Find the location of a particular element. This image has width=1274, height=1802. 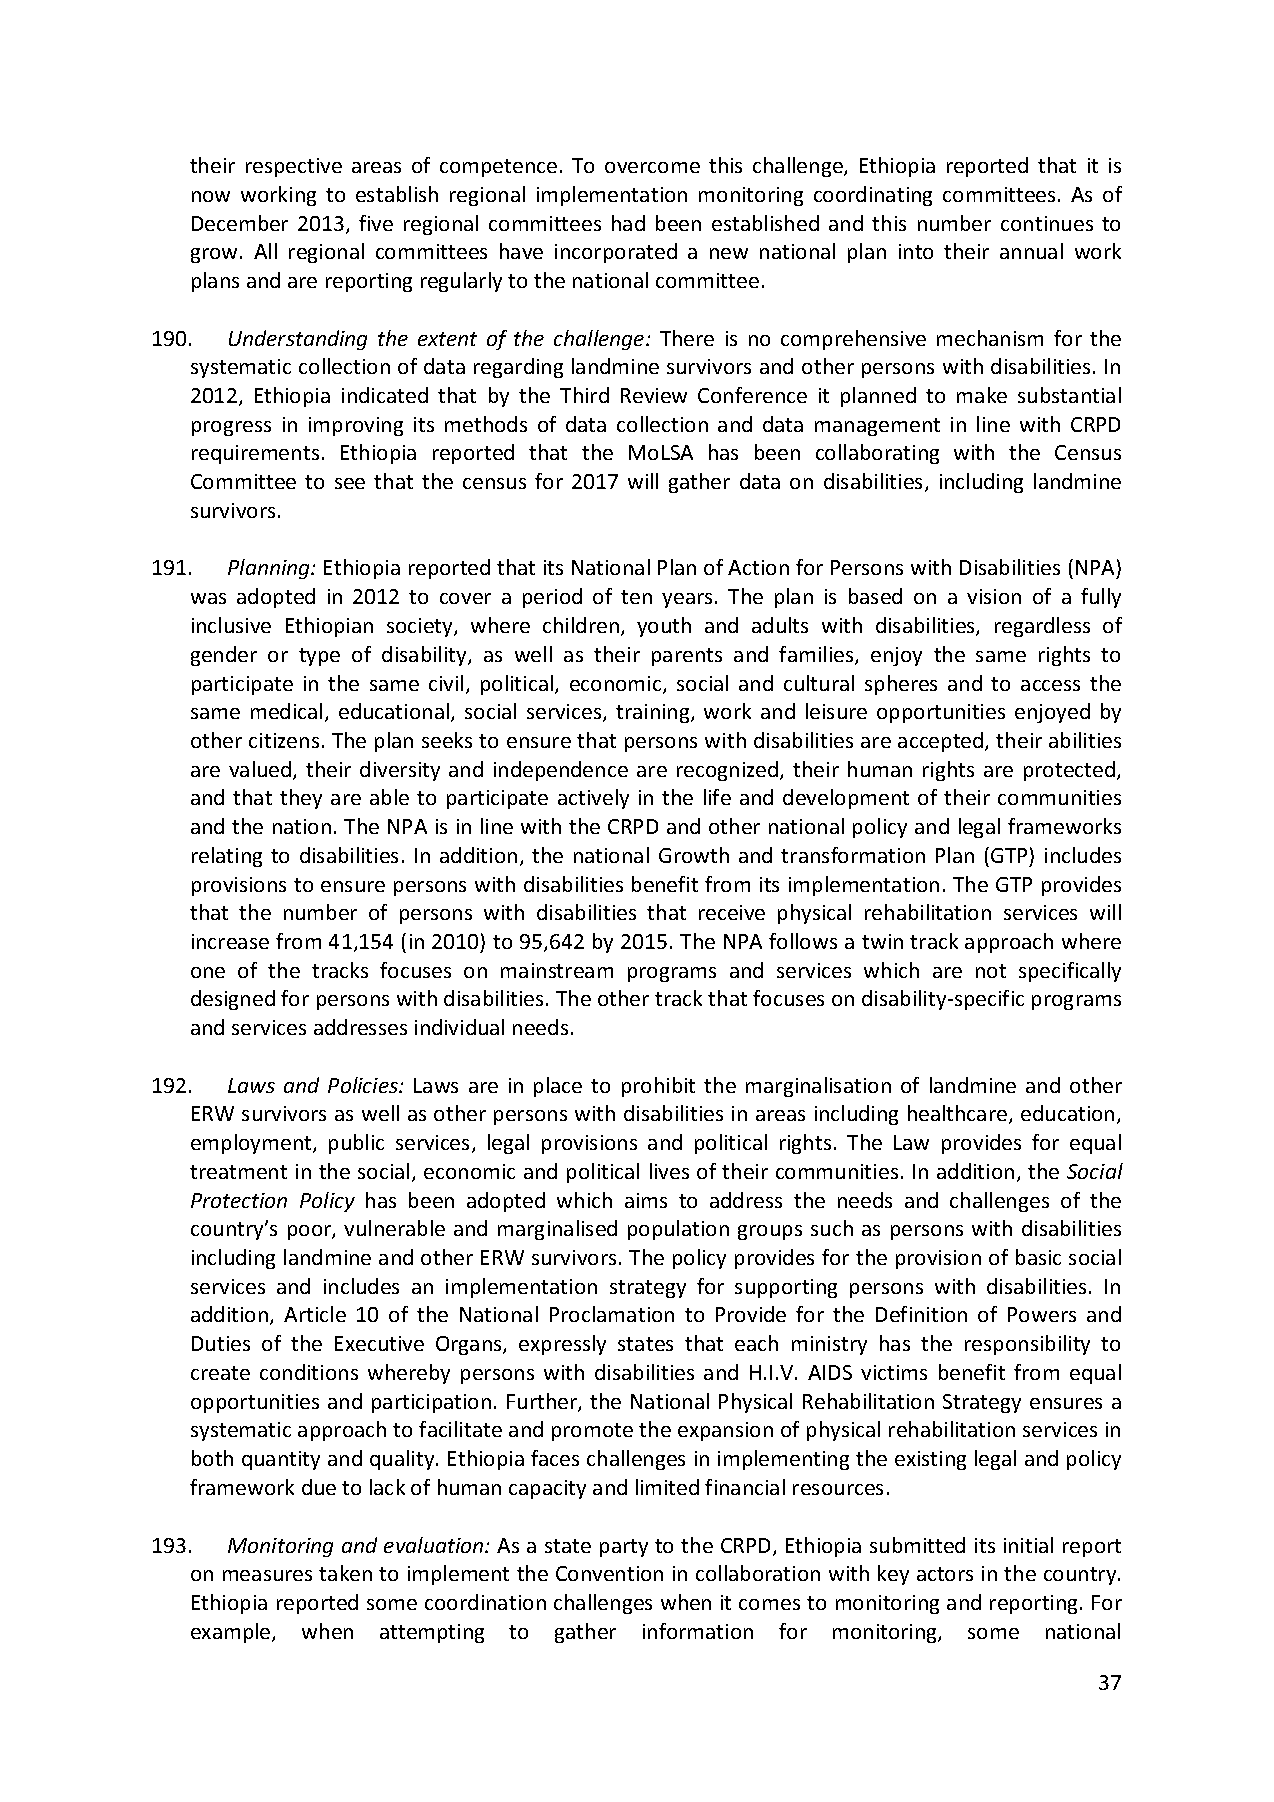

basic is located at coordinates (1038, 1257).
